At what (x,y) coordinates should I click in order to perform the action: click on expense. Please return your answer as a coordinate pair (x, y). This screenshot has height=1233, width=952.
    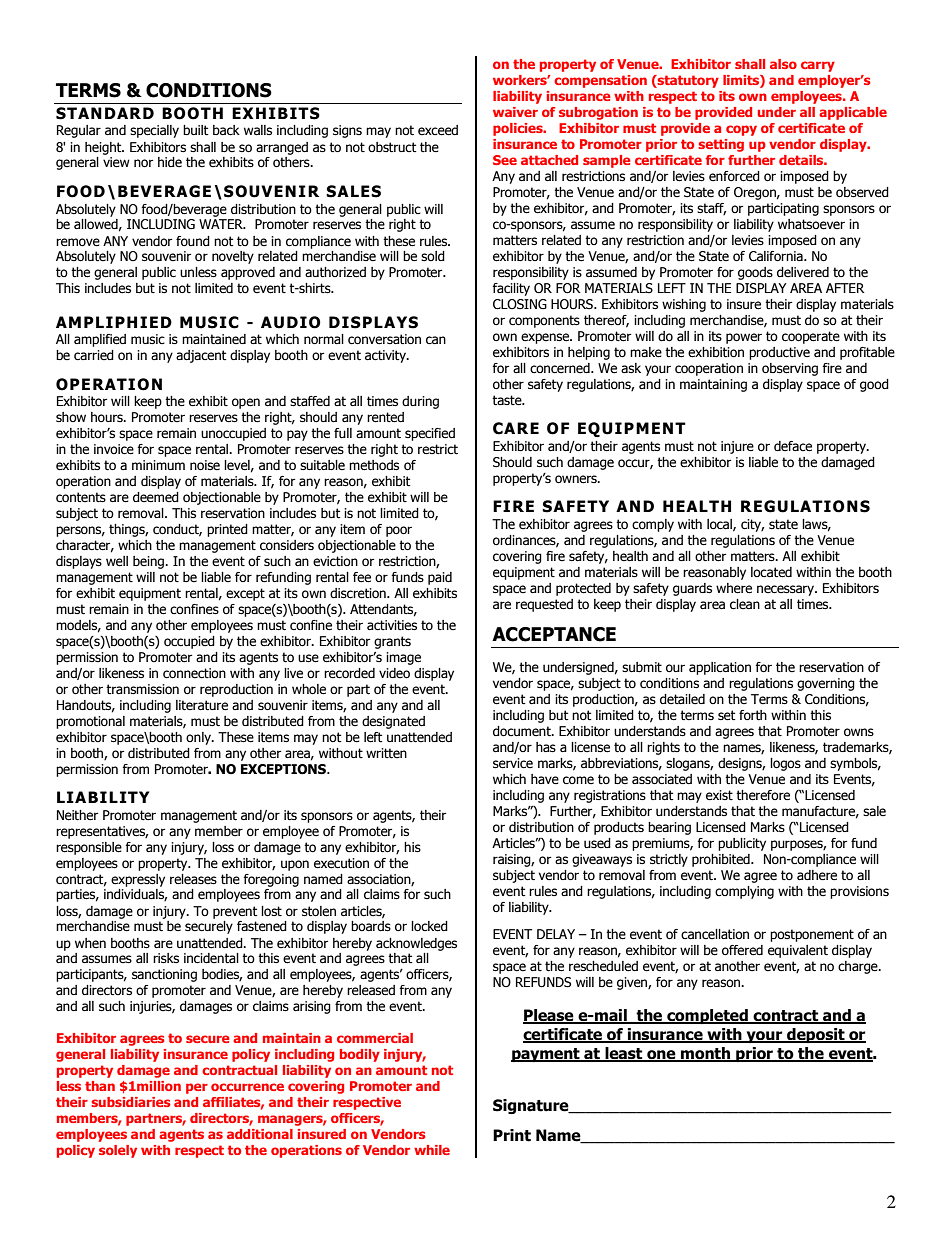
    Looking at the image, I should click on (546, 338).
